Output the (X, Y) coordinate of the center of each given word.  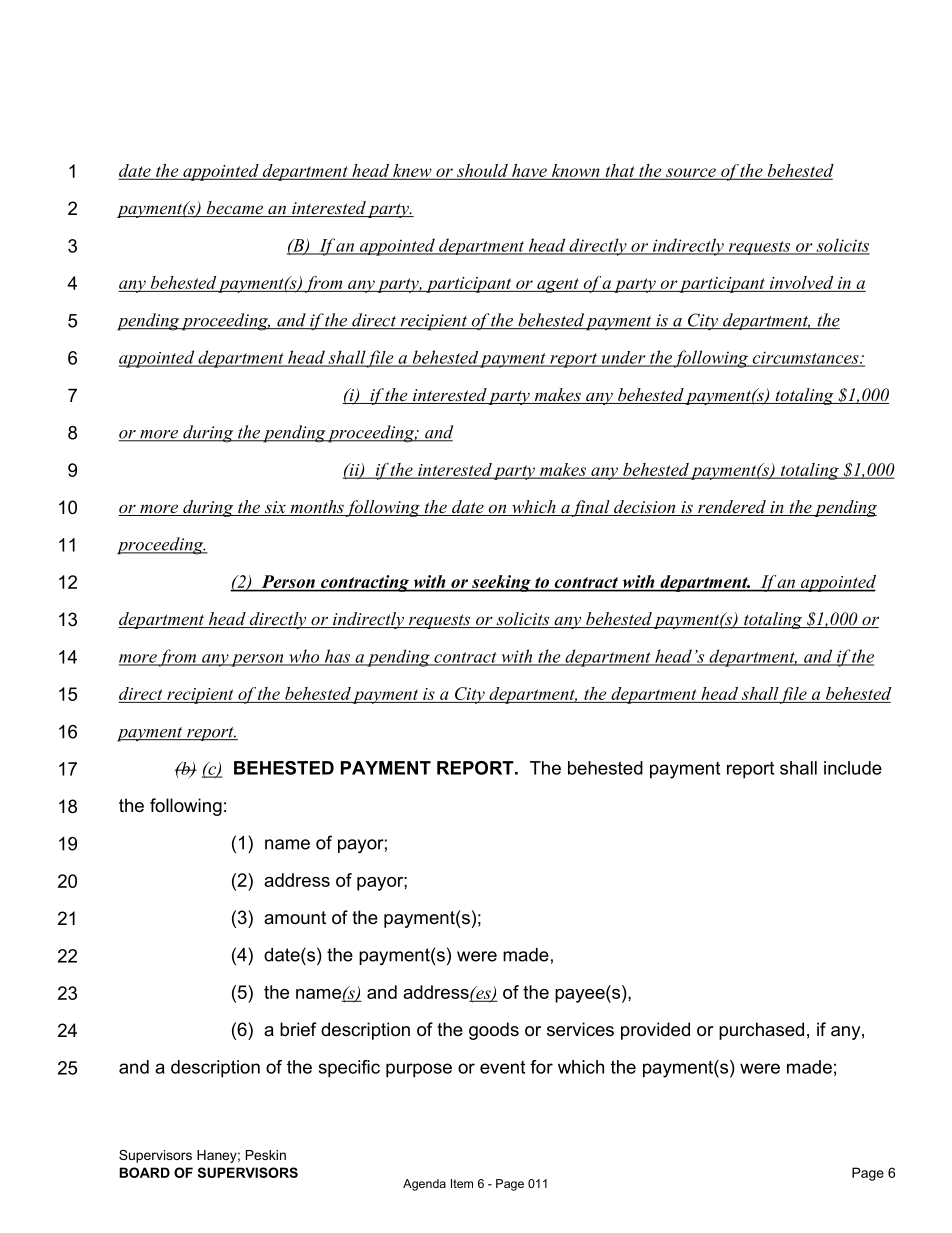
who (304, 657)
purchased (761, 1031)
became (235, 209)
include (853, 768)
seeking (501, 583)
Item (462, 1183)
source (691, 173)
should (482, 171)
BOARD (144, 1172)
